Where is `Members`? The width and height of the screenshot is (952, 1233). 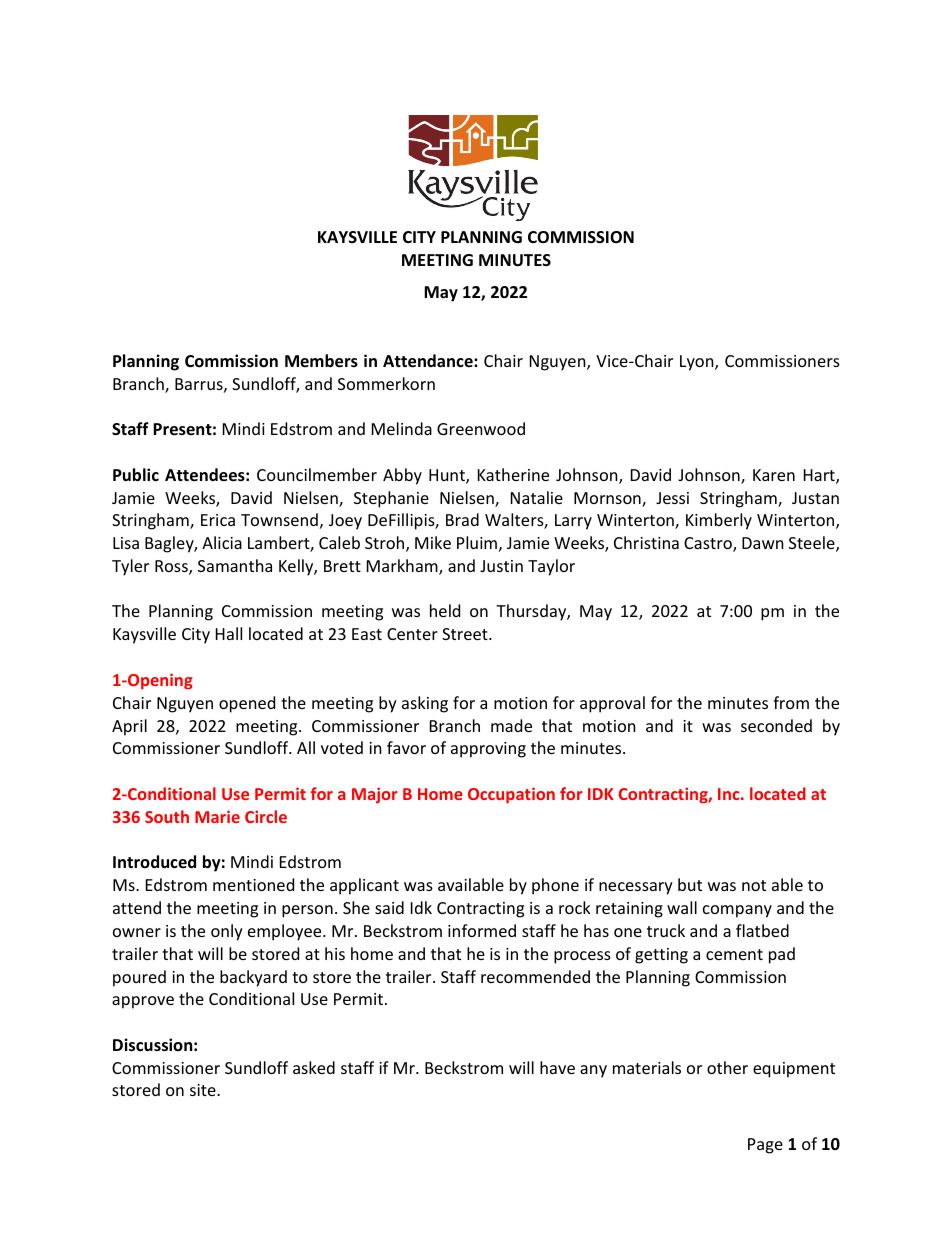
Members is located at coordinates (321, 361).
